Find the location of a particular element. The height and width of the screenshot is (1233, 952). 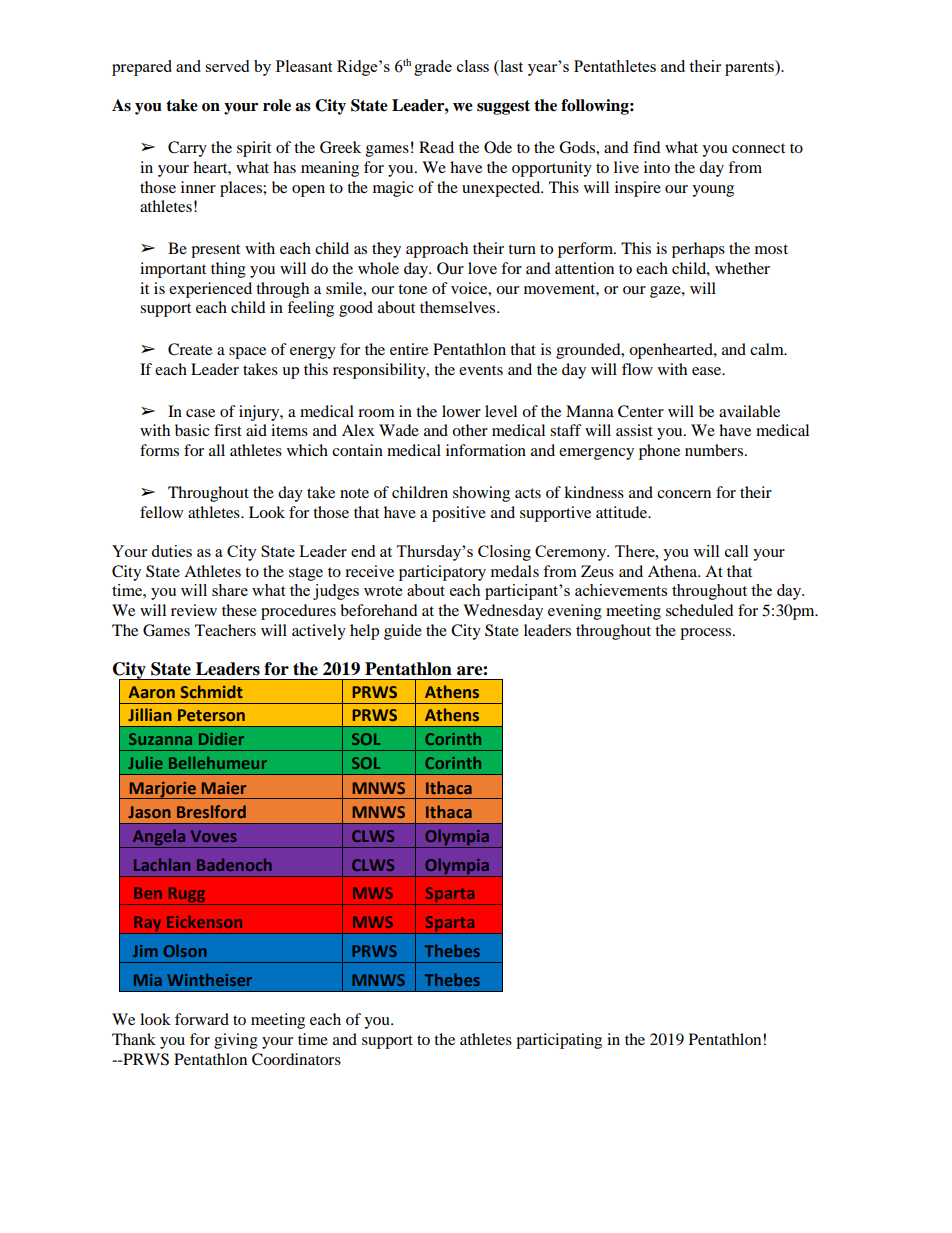

find is located at coordinates (647, 147).
